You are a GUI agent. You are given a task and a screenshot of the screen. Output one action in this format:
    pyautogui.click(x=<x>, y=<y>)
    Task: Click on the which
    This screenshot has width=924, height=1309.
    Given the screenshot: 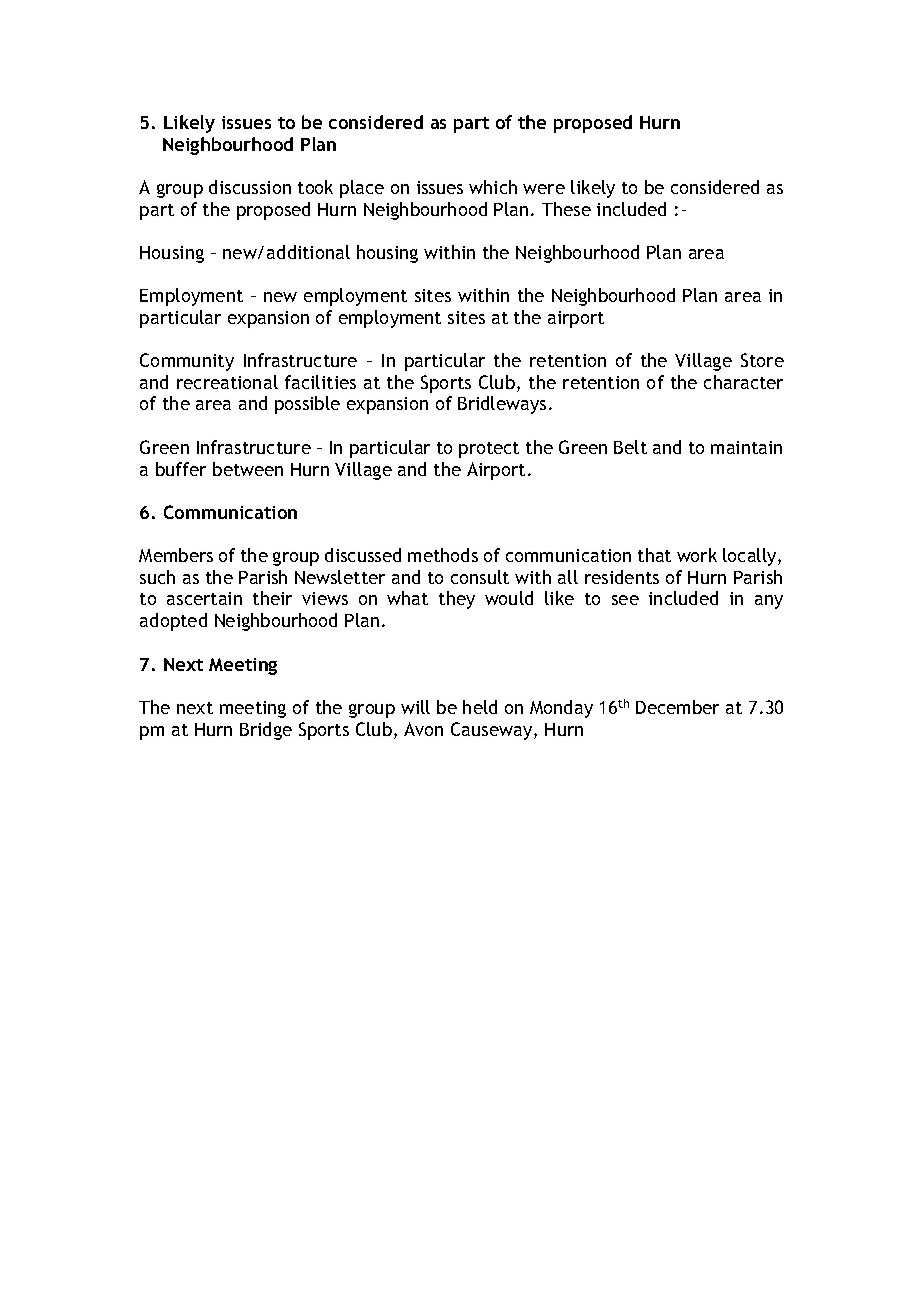 What is the action you would take?
    pyautogui.click(x=493, y=187)
